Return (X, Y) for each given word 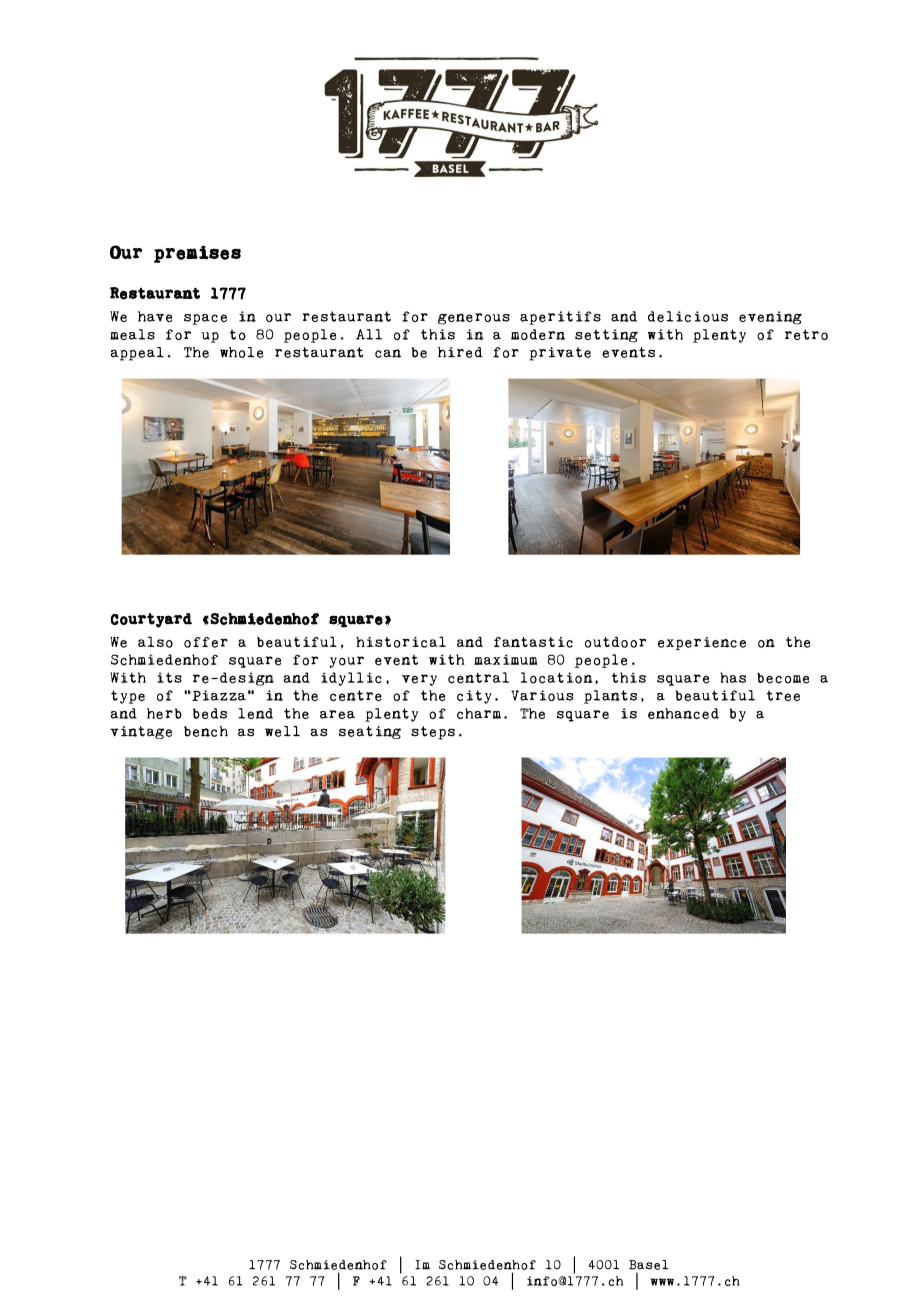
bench (206, 731)
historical (401, 642)
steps (433, 733)
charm (479, 713)
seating (370, 732)
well (282, 731)
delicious (688, 316)
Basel (648, 1265)
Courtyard (151, 620)
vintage (141, 732)
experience (702, 643)
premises (197, 254)
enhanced (683, 713)
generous (474, 319)
